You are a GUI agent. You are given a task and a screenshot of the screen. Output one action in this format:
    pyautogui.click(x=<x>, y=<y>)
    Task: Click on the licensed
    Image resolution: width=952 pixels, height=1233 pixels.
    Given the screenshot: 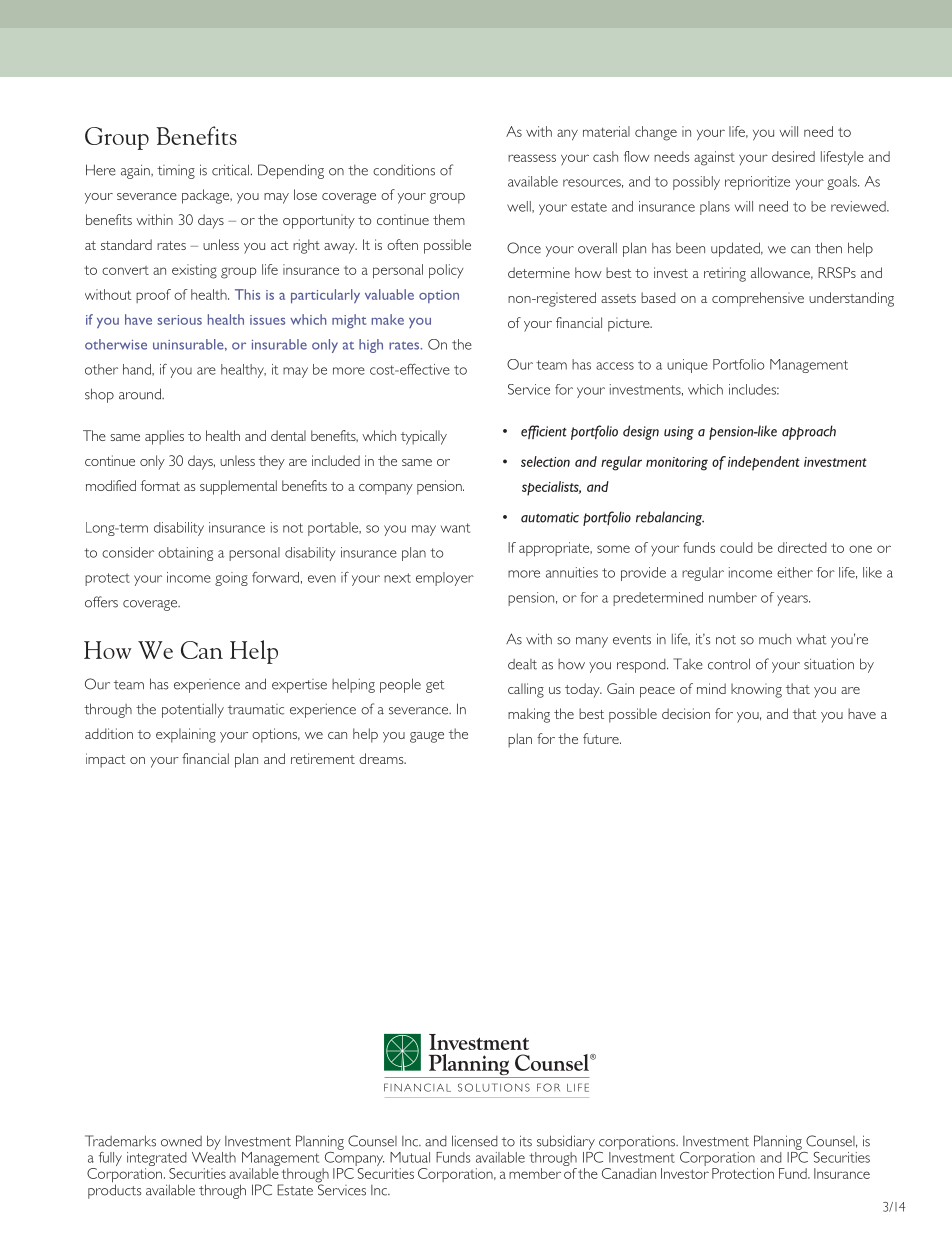 What is the action you would take?
    pyautogui.click(x=475, y=1141)
